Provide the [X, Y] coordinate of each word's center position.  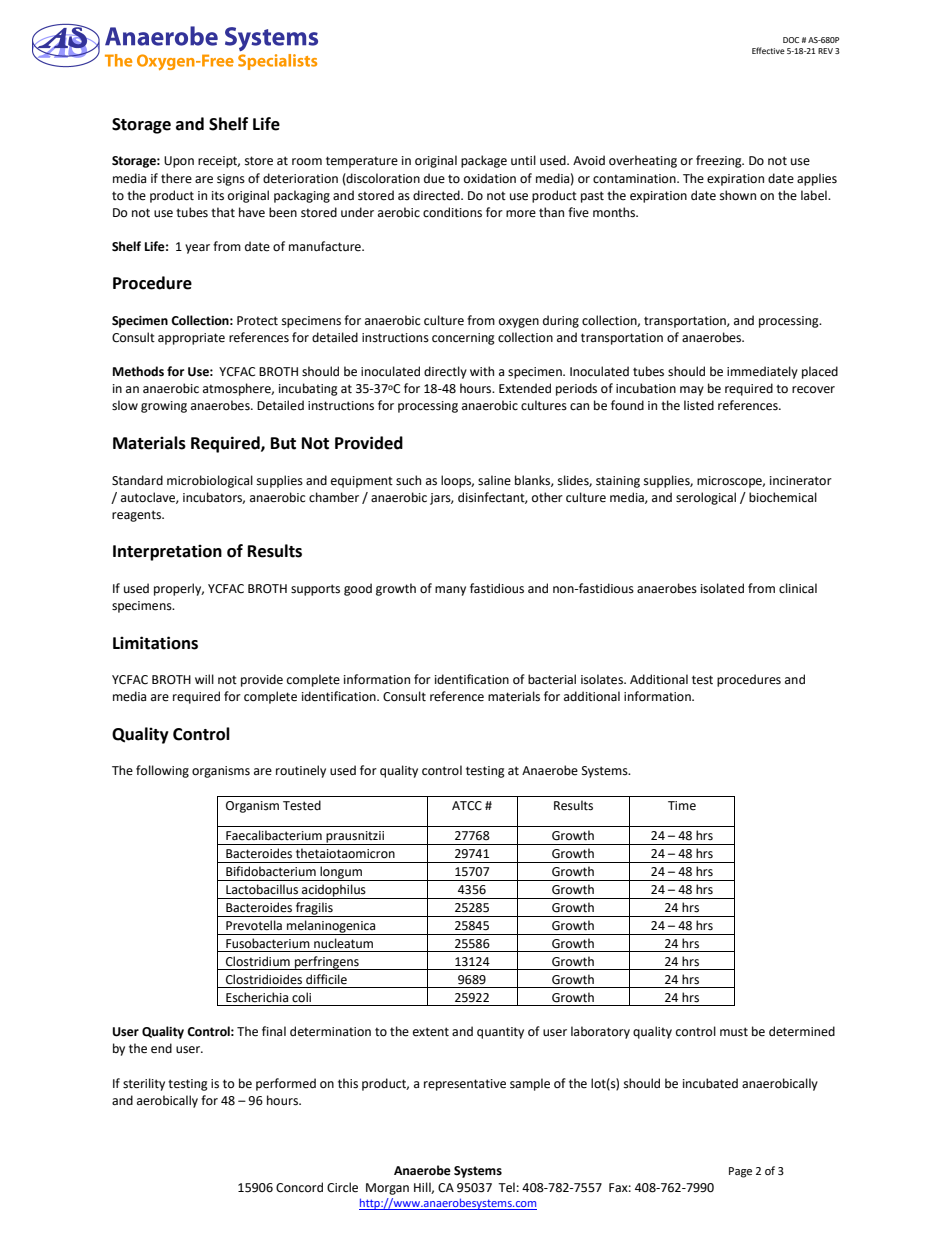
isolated [722, 588]
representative [465, 1085]
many [450, 591]
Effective [768, 50]
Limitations [155, 643]
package [484, 161]
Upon [179, 162]
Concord [299, 1187]
